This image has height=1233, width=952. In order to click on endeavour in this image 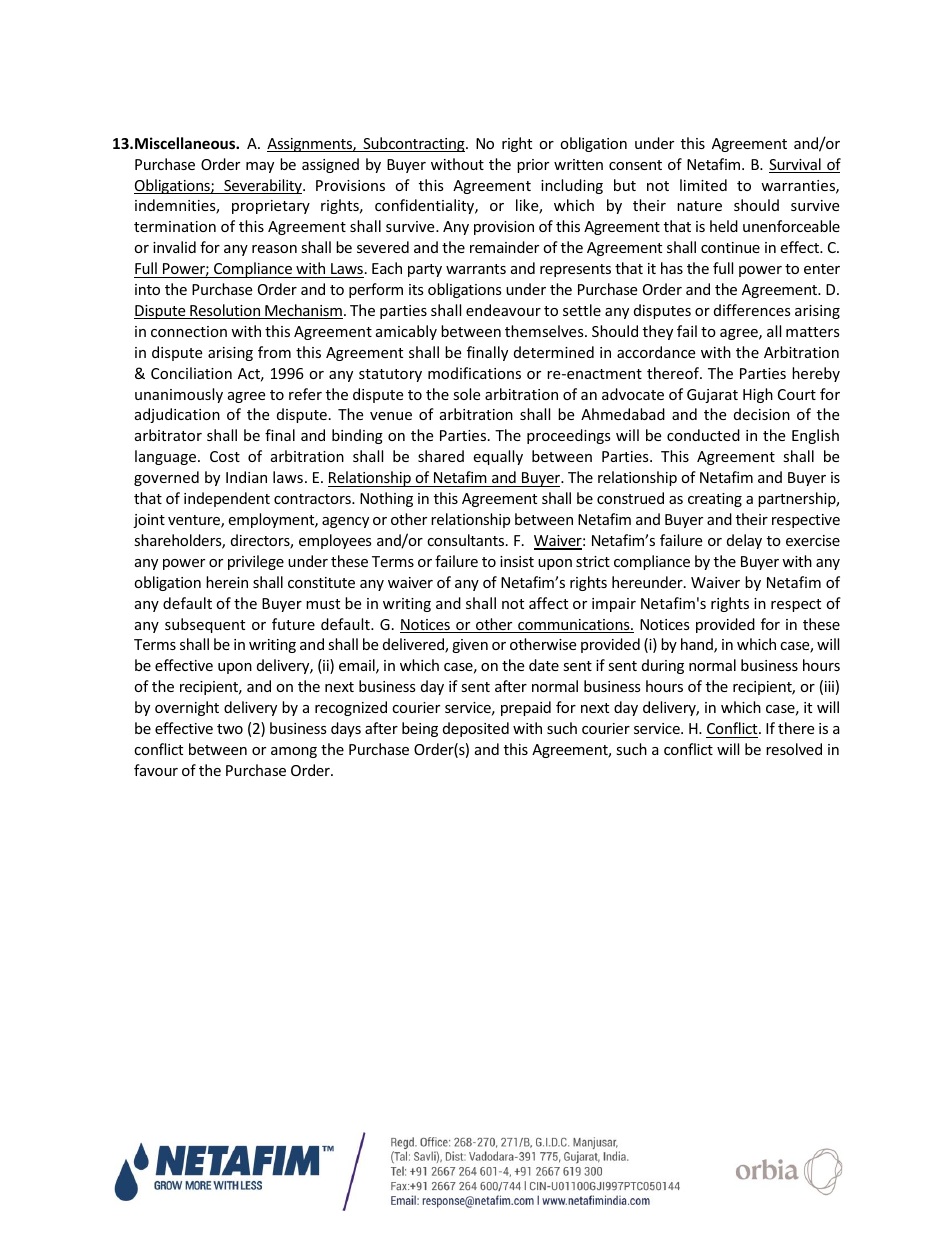, I will do `click(503, 310)`.
